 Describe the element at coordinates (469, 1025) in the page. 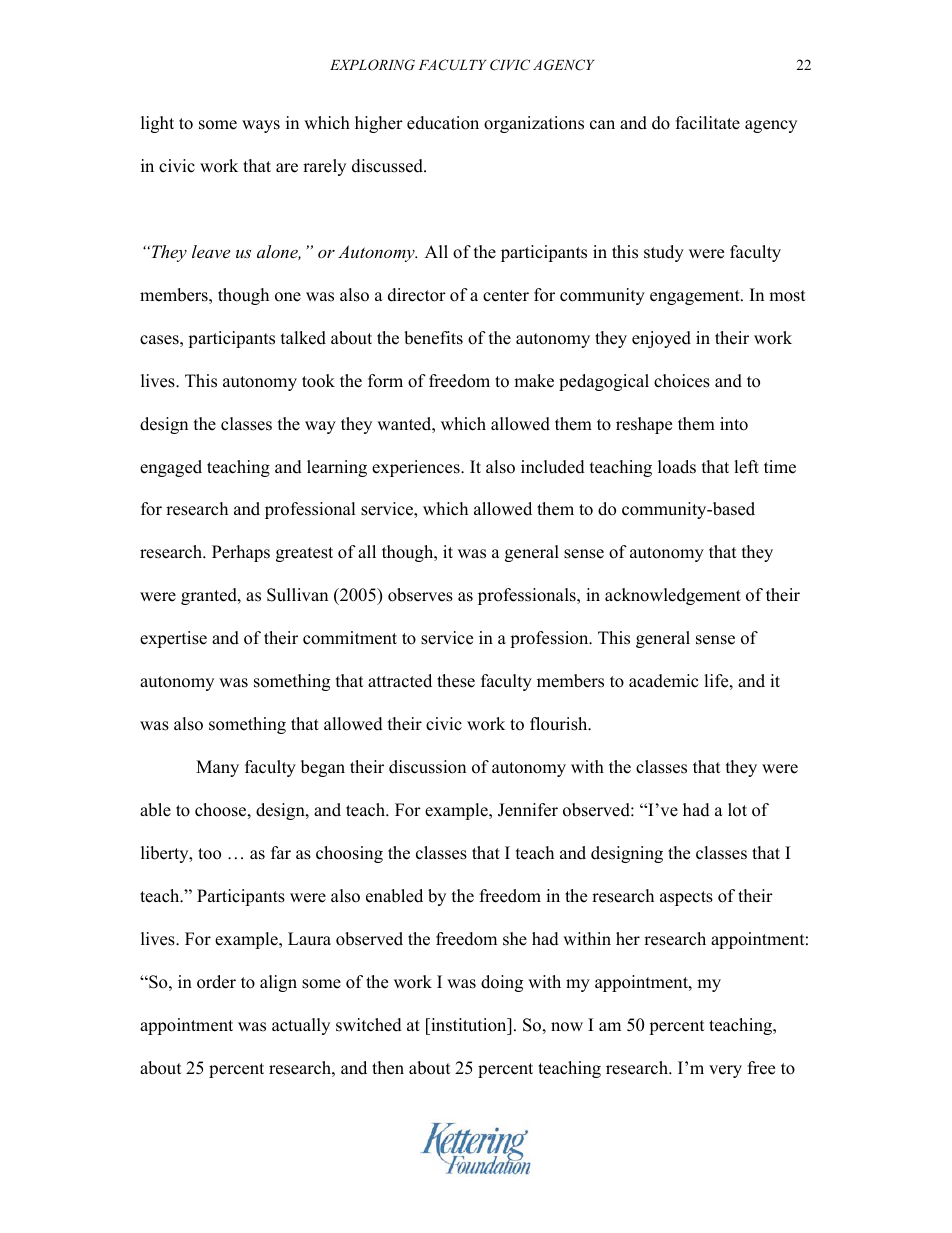

I see `institution` at that location.
